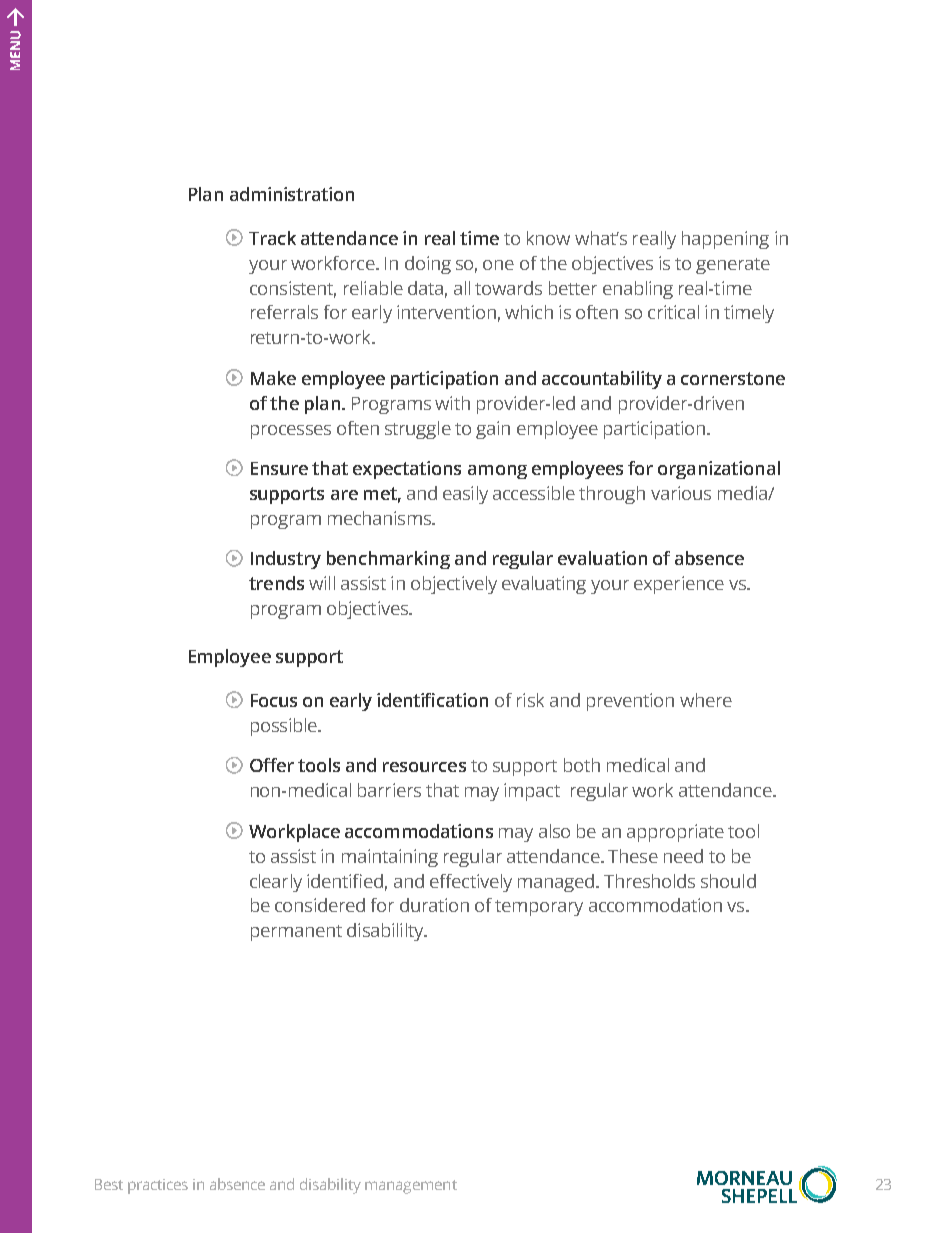  I want to click on maintaining, so click(390, 858).
